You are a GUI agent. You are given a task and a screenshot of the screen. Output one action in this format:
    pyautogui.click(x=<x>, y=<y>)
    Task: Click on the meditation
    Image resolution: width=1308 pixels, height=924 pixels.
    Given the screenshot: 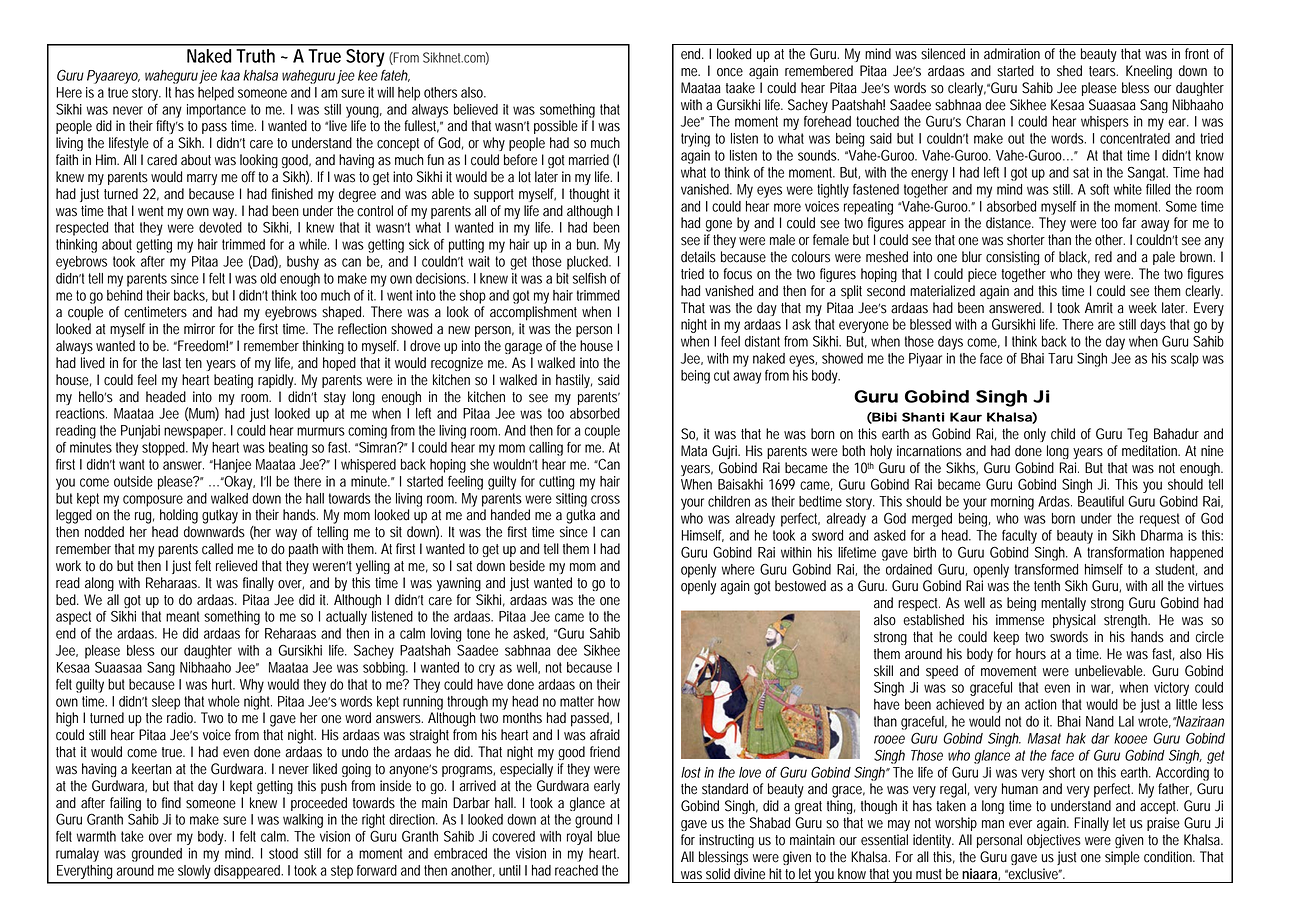 What is the action you would take?
    pyautogui.click(x=1151, y=451)
